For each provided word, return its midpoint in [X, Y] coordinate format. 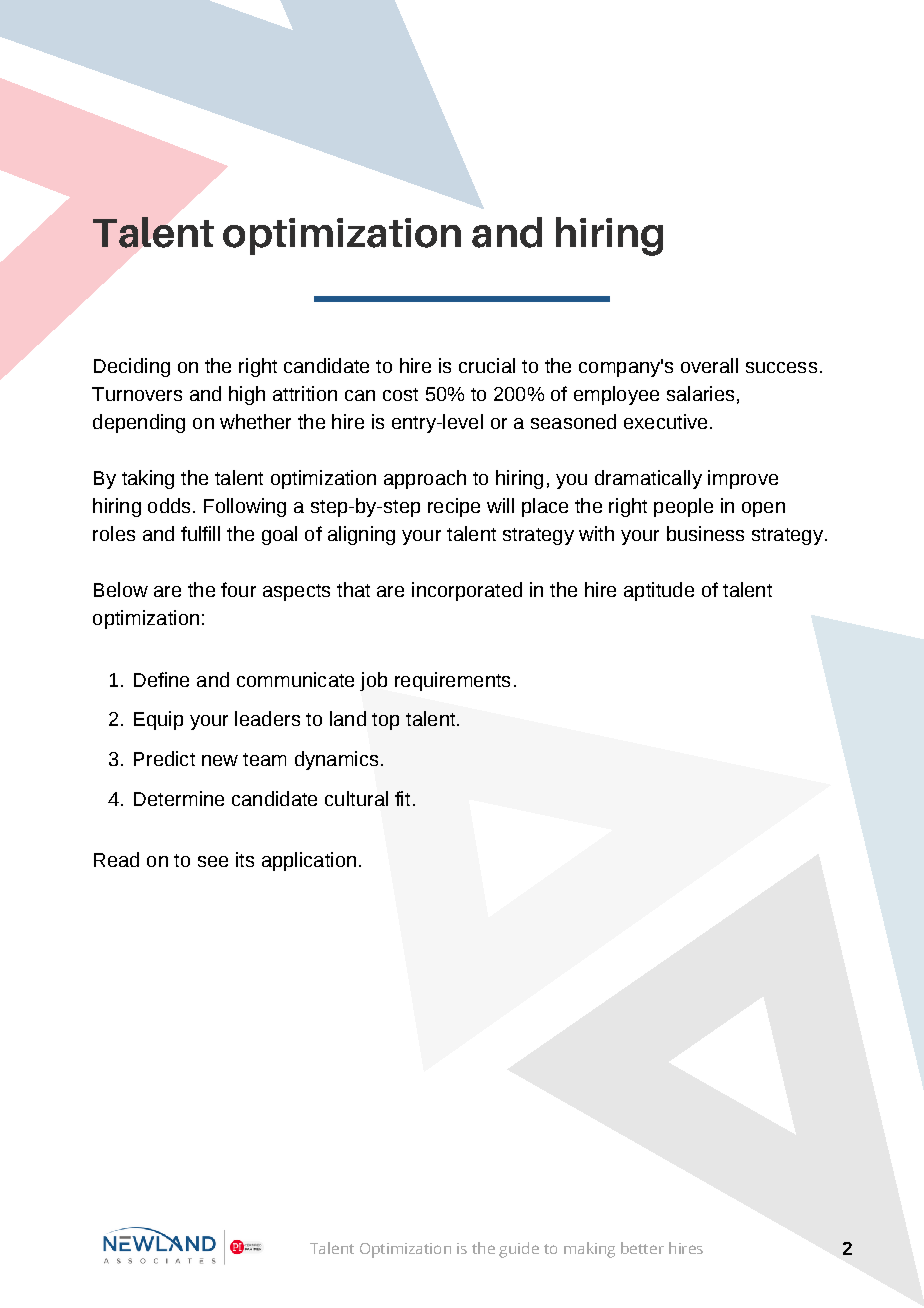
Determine [179, 798]
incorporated [467, 591]
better [642, 1248]
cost [400, 394]
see [213, 861]
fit [402, 798]
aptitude [659, 591]
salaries [700, 393]
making [589, 1250]
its [245, 859]
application [309, 861]
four [238, 589]
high [247, 395]
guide [519, 1250]
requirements [452, 681]
